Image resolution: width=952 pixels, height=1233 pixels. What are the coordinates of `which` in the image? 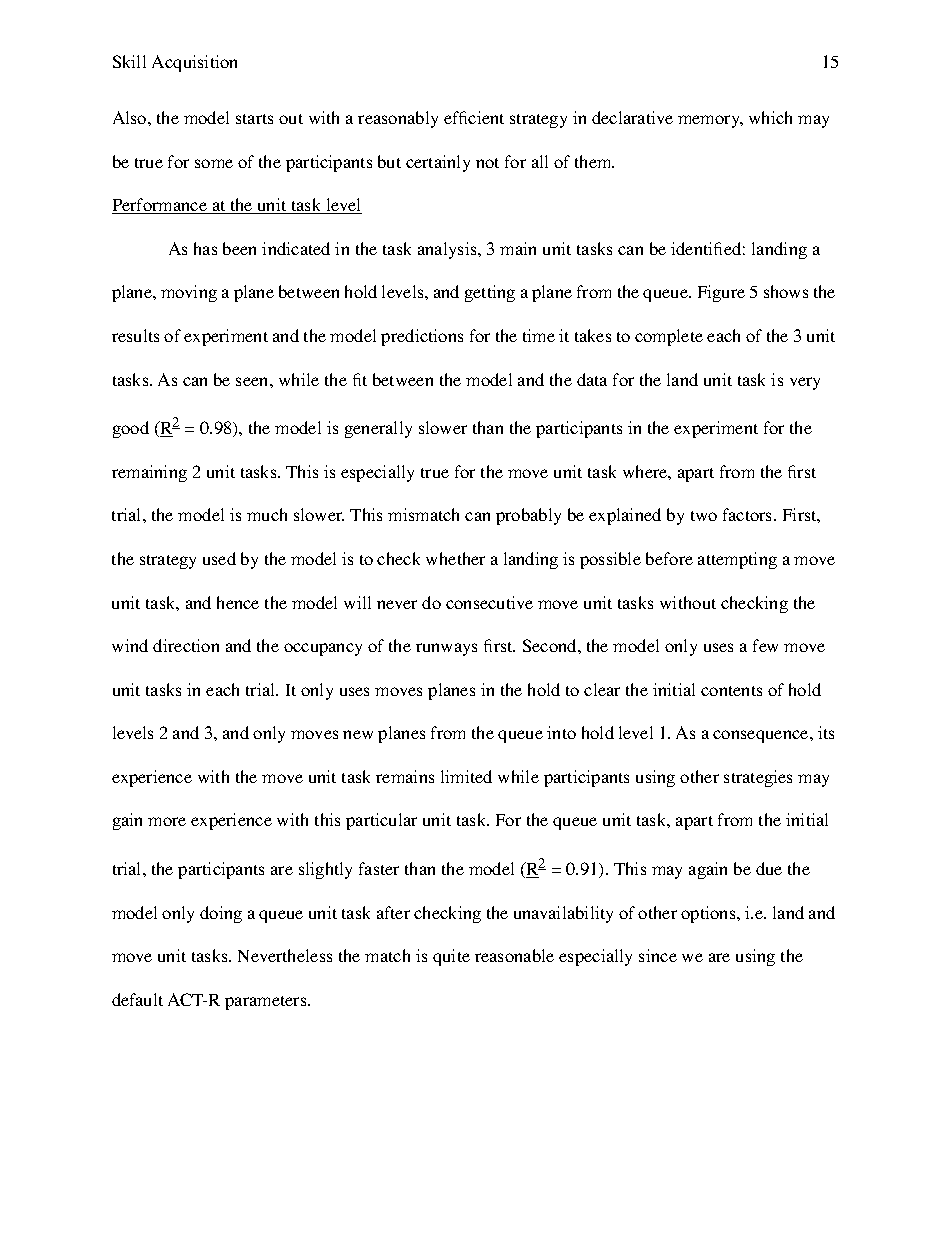 It's located at (770, 117).
